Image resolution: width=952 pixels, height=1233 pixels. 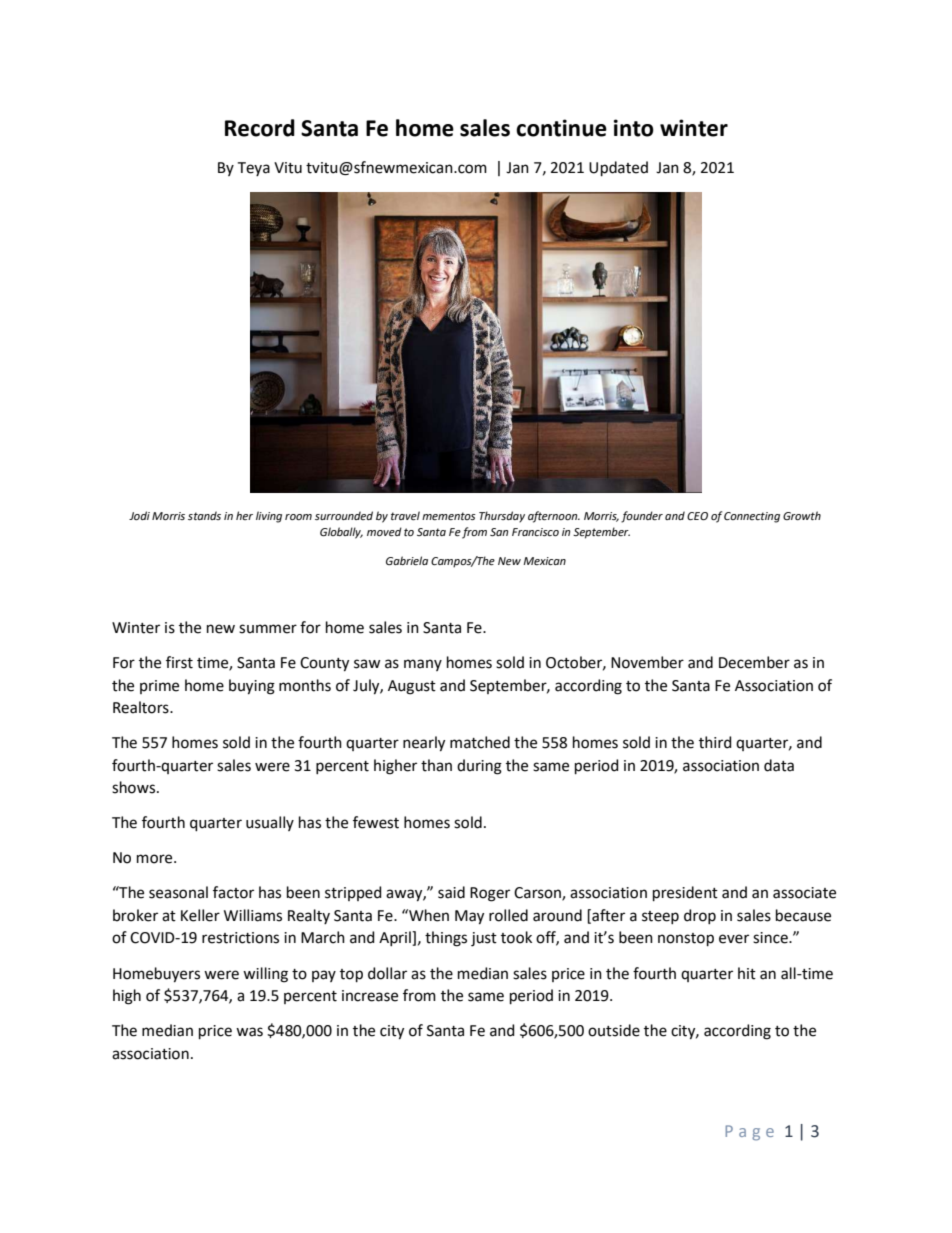 What do you see at coordinates (260, 128) in the image?
I see `Record` at bounding box center [260, 128].
